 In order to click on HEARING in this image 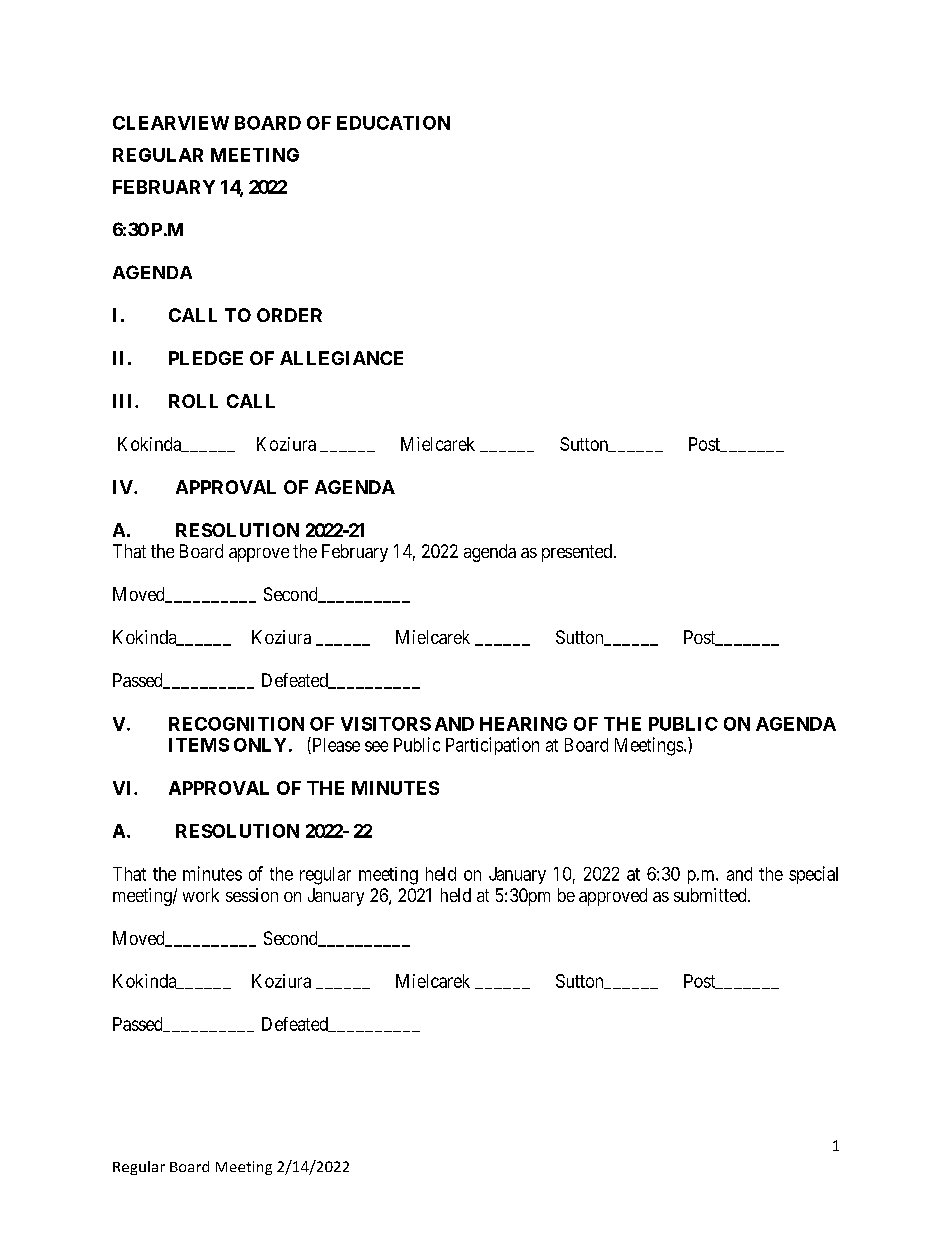, I will do `click(523, 724)`.
